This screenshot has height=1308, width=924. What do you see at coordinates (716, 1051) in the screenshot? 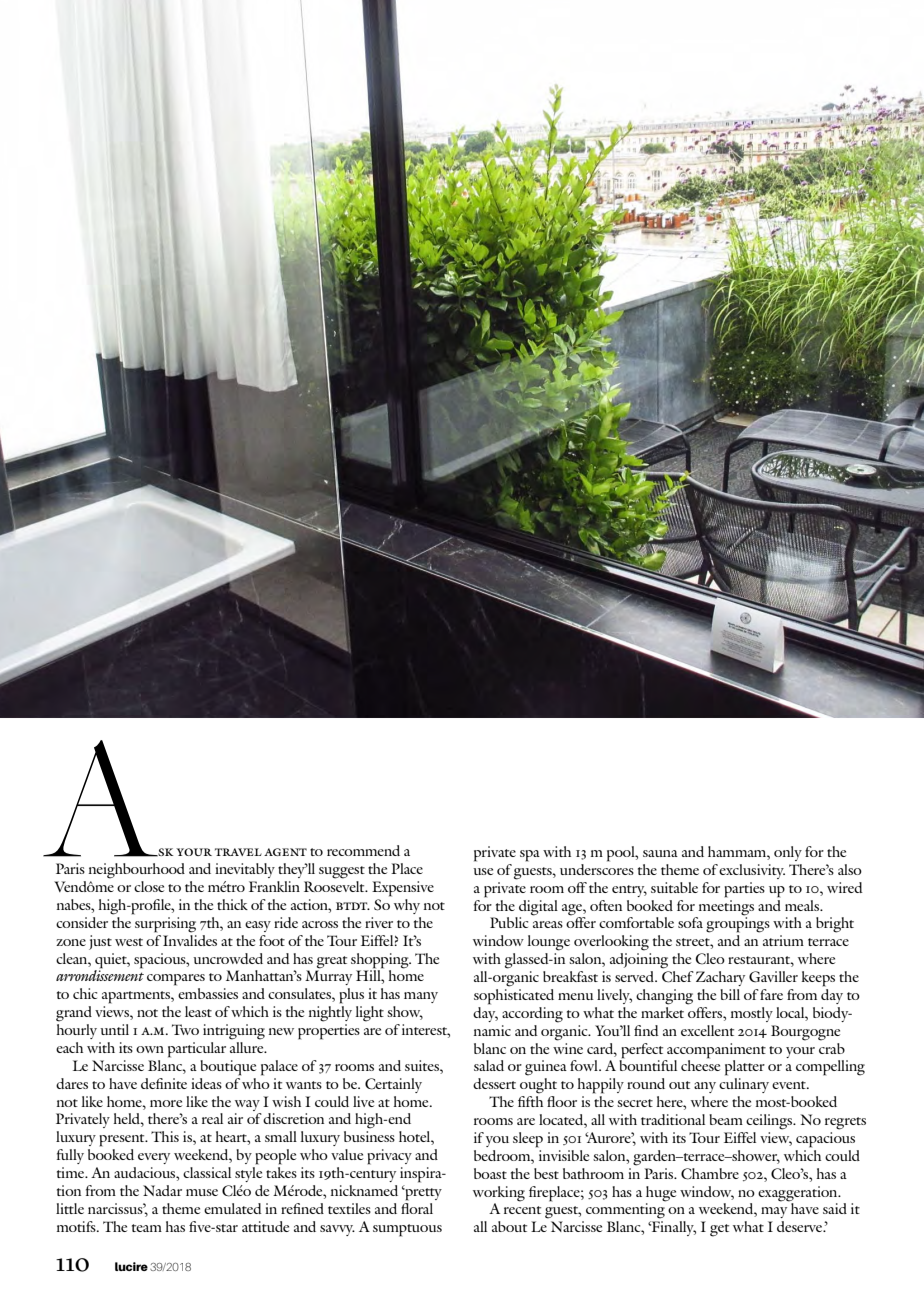
I see `accompaniment` at bounding box center [716, 1051].
